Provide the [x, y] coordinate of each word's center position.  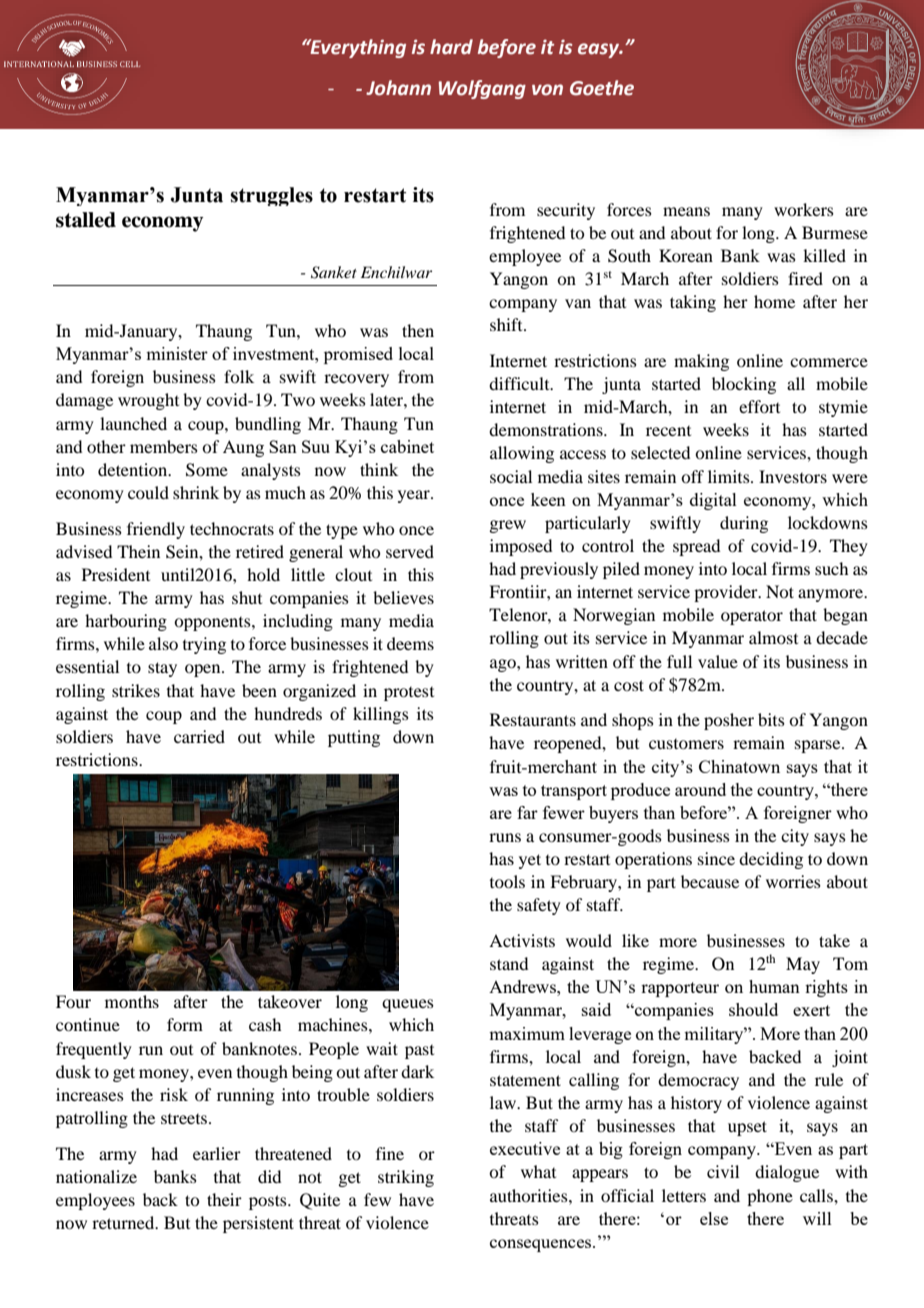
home [774, 301]
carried [199, 736]
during [744, 524]
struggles [271, 196]
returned [124, 1222]
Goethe [602, 88]
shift [507, 324]
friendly [156, 530]
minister [177, 353]
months [132, 1001]
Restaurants [533, 719]
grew [507, 526]
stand [509, 963]
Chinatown [739, 766]
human [774, 986]
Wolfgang [482, 89]
